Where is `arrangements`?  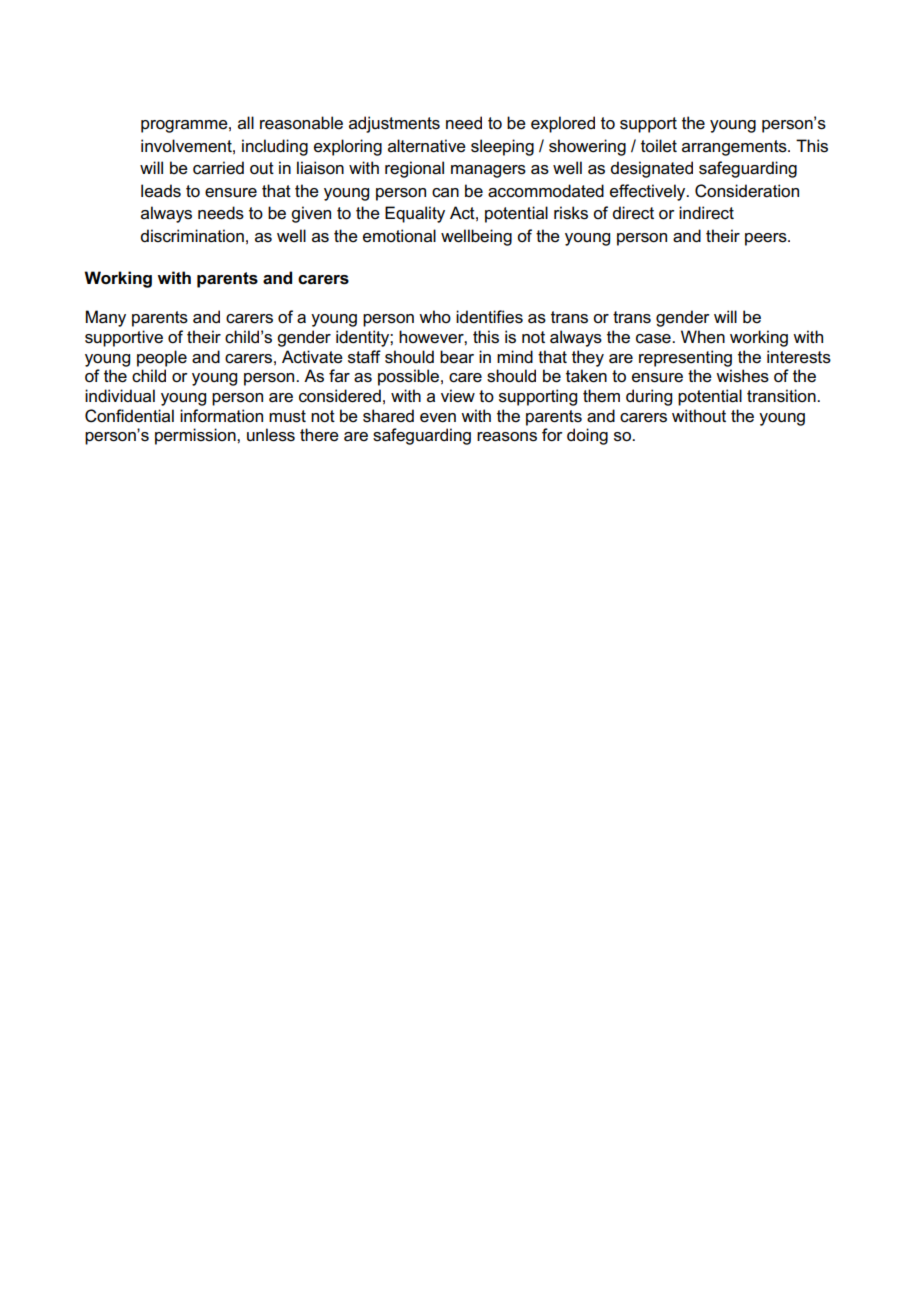 arrangements is located at coordinates (735, 148).
